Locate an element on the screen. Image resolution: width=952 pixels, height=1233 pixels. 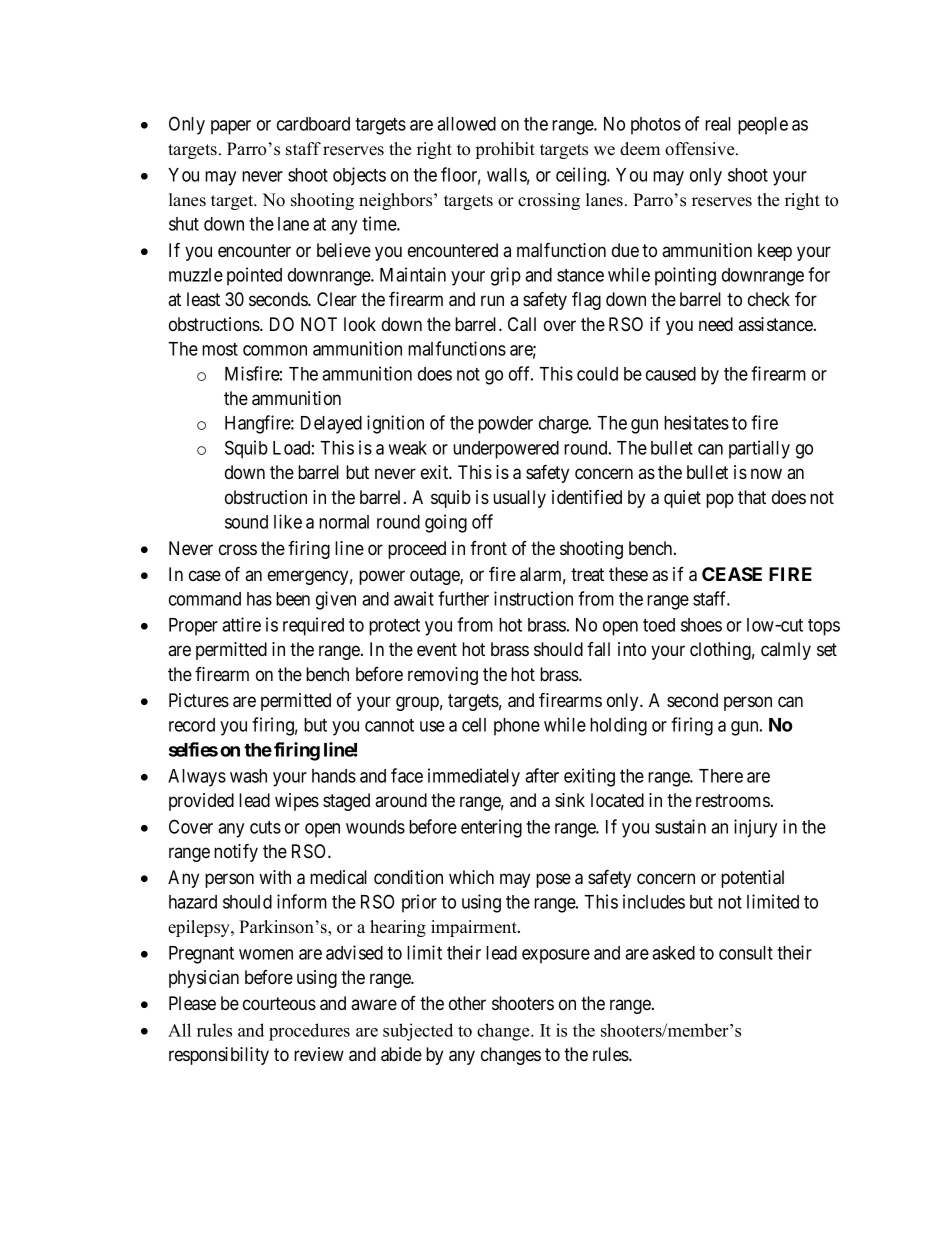
paper is located at coordinates (231, 127).
